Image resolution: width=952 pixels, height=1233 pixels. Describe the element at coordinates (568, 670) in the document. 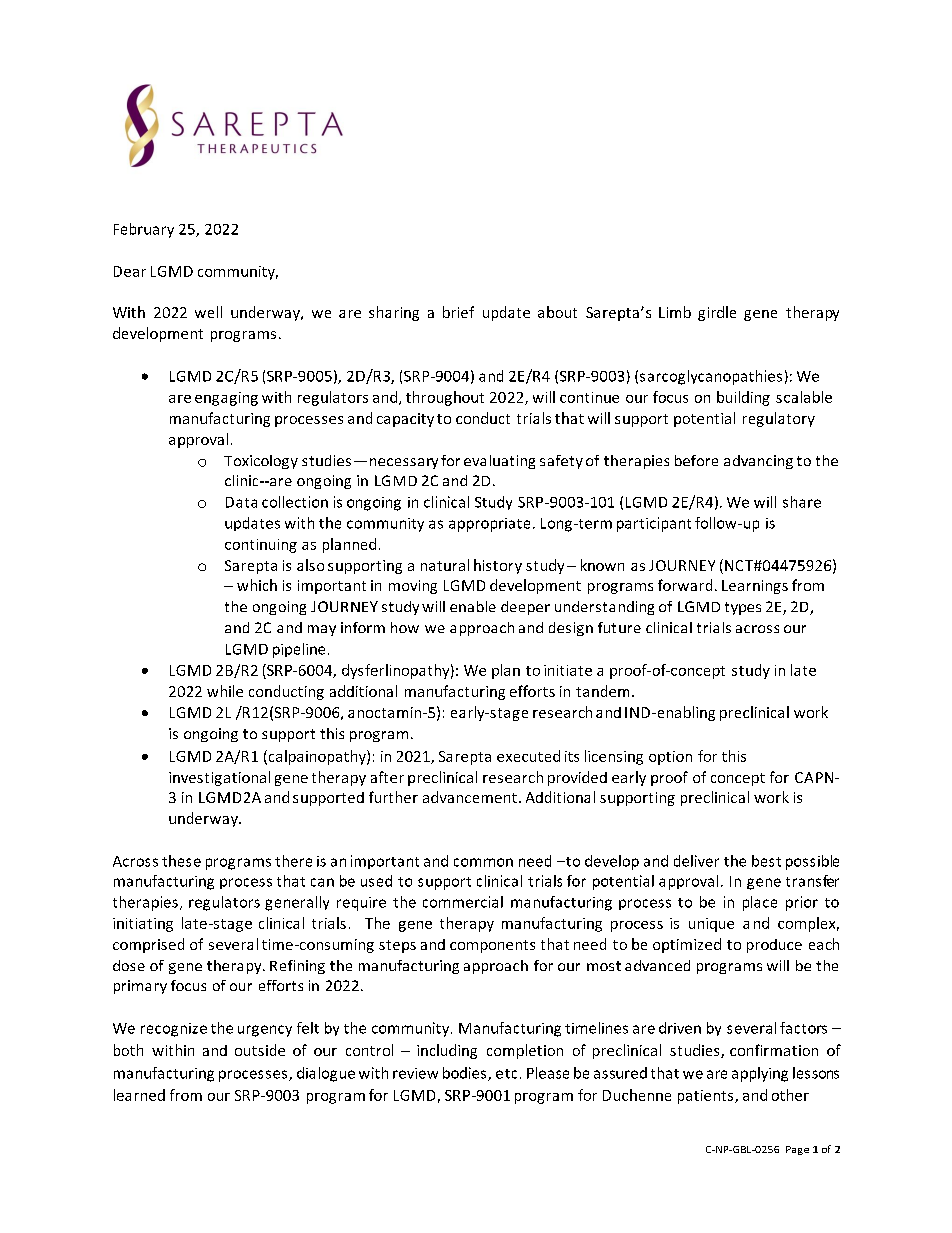

I see `initiate` at that location.
